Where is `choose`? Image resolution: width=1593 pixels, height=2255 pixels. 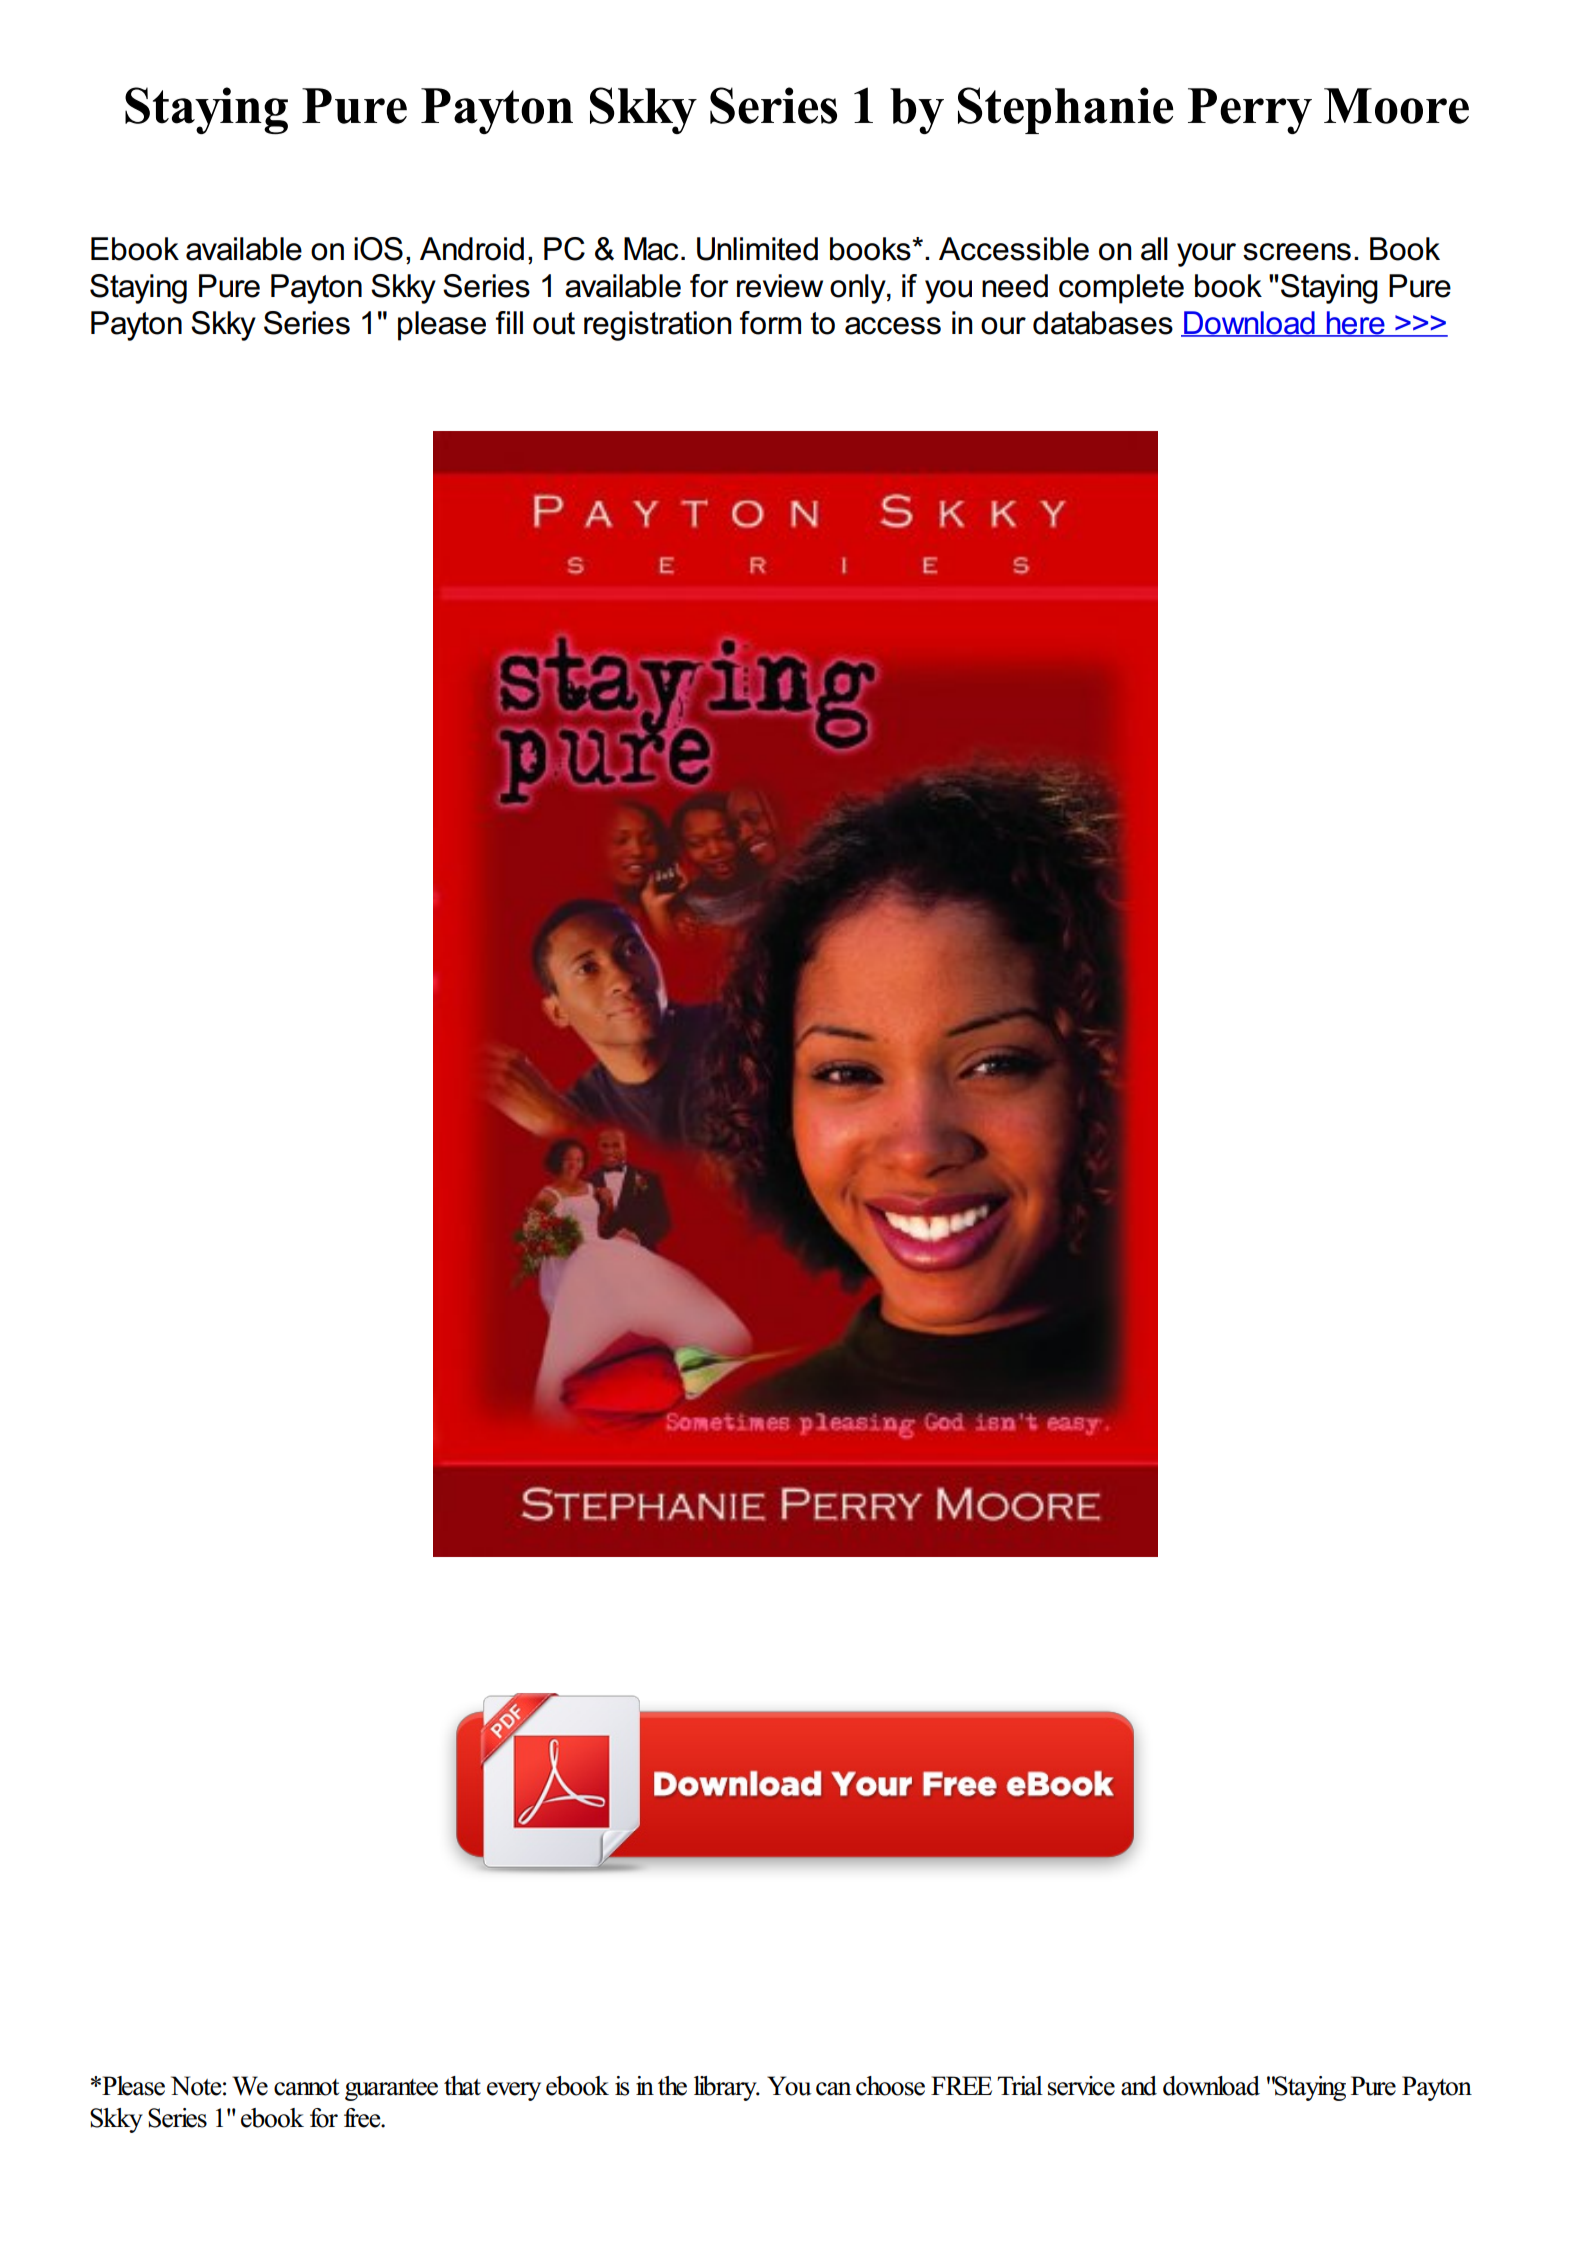 choose is located at coordinates (890, 2086).
